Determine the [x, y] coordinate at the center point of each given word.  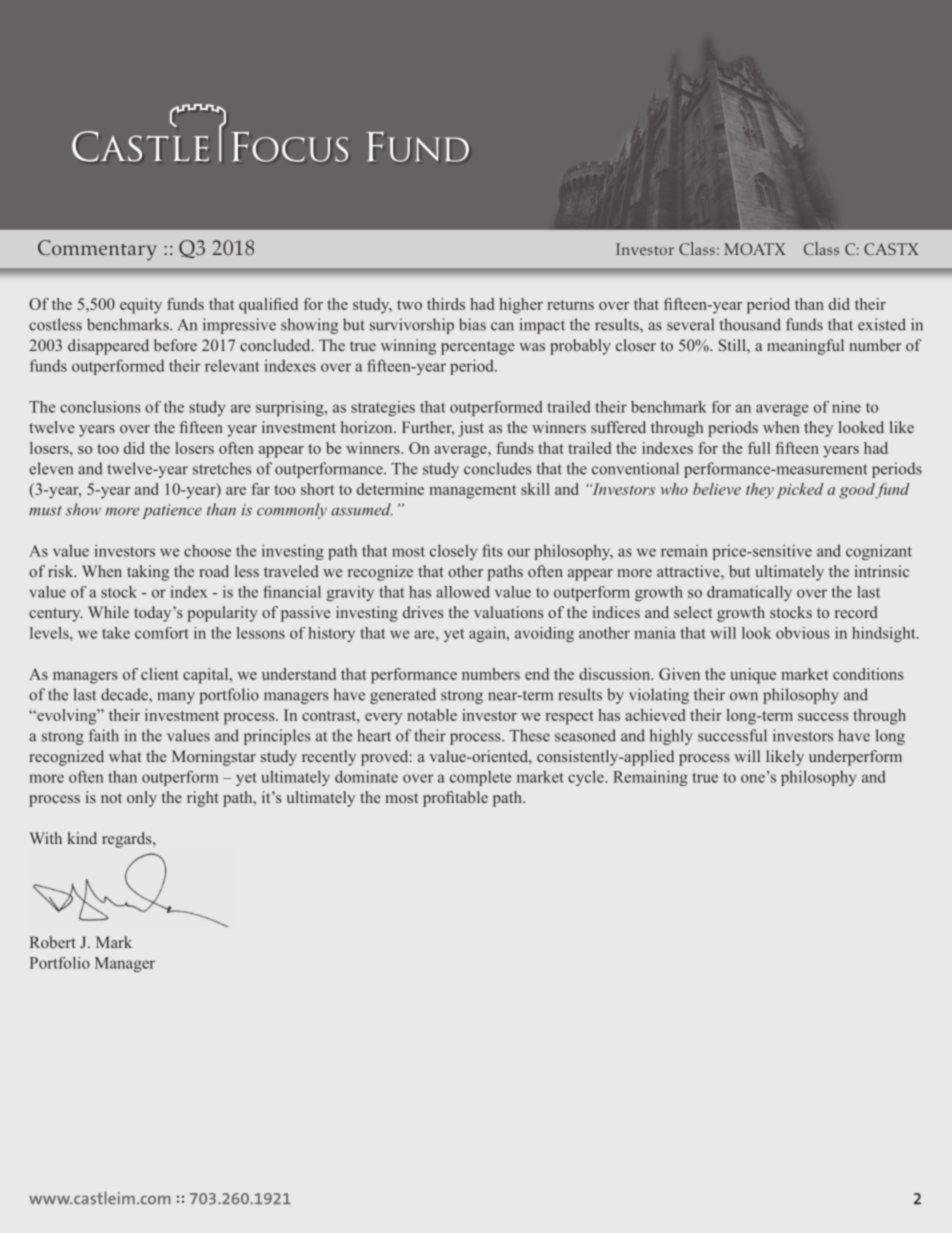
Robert [53, 942]
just [471, 429]
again [488, 634]
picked [800, 491]
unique [753, 676]
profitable [455, 799]
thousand [750, 324]
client [160, 674]
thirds [446, 304]
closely [453, 552]
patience [172, 511]
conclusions [100, 407]
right [203, 799]
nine [846, 407]
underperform [855, 758]
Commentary [97, 250]
